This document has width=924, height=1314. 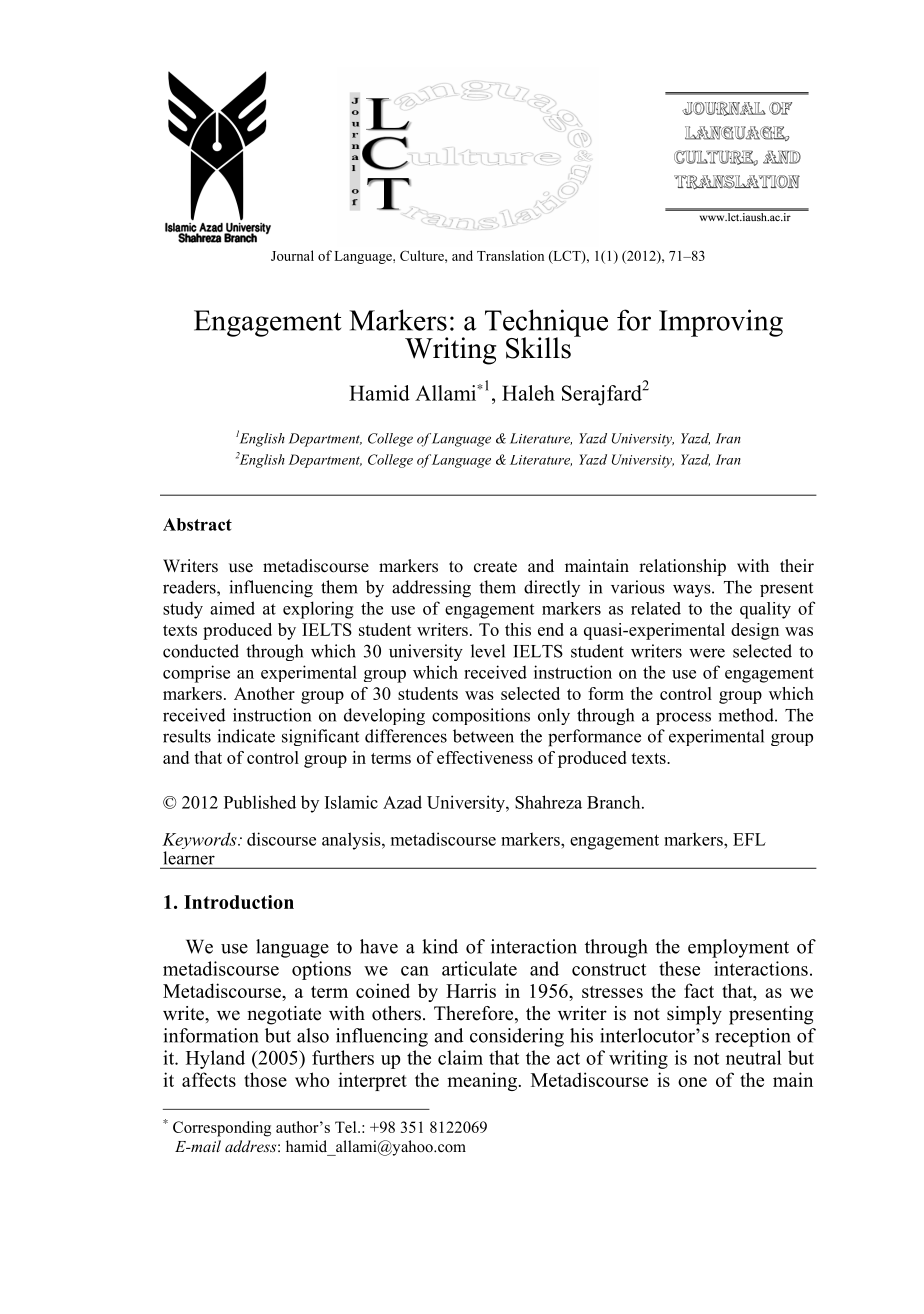 I want to click on kind, so click(x=440, y=946).
